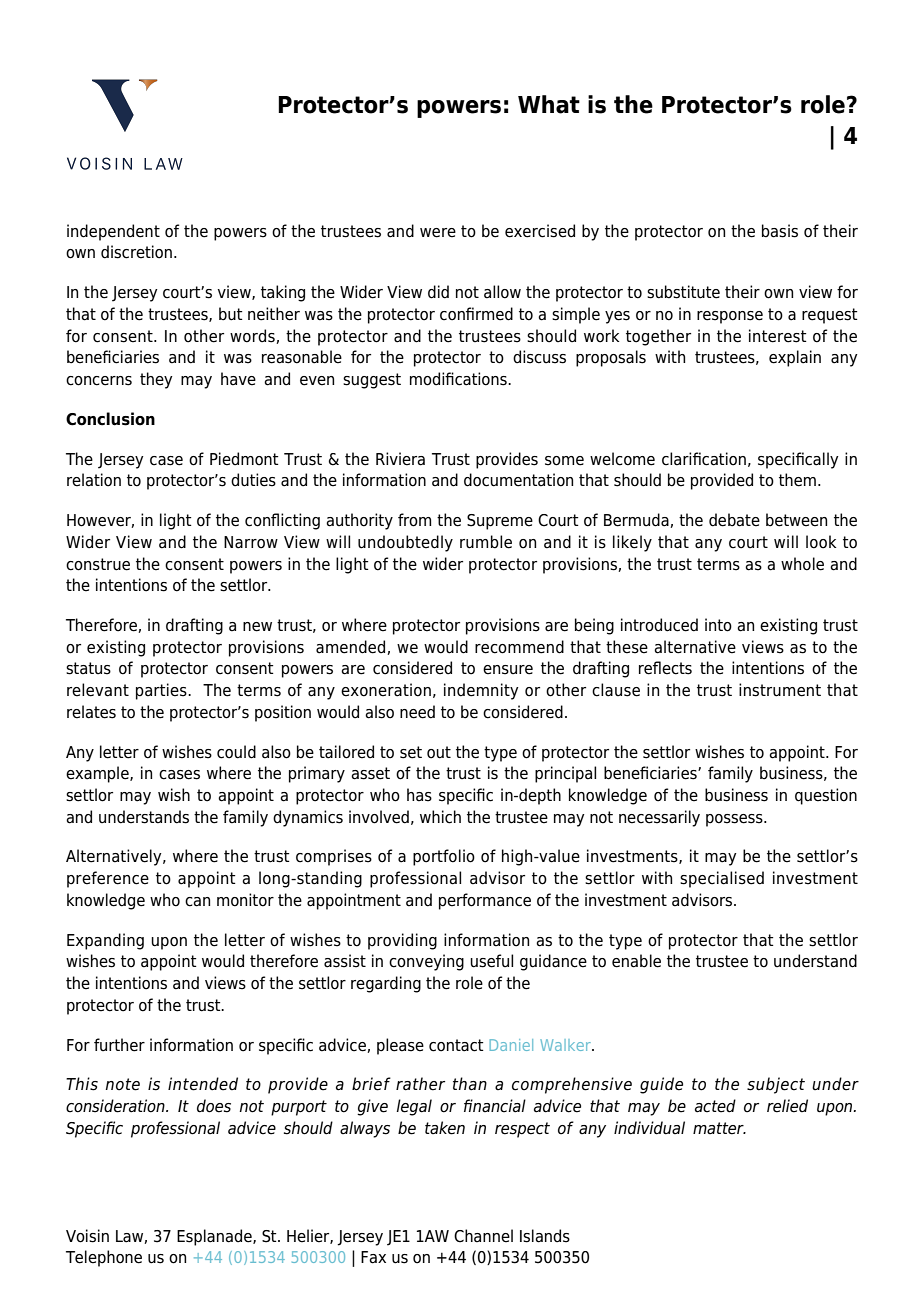  What do you see at coordinates (734, 520) in the screenshot?
I see `debate` at bounding box center [734, 520].
